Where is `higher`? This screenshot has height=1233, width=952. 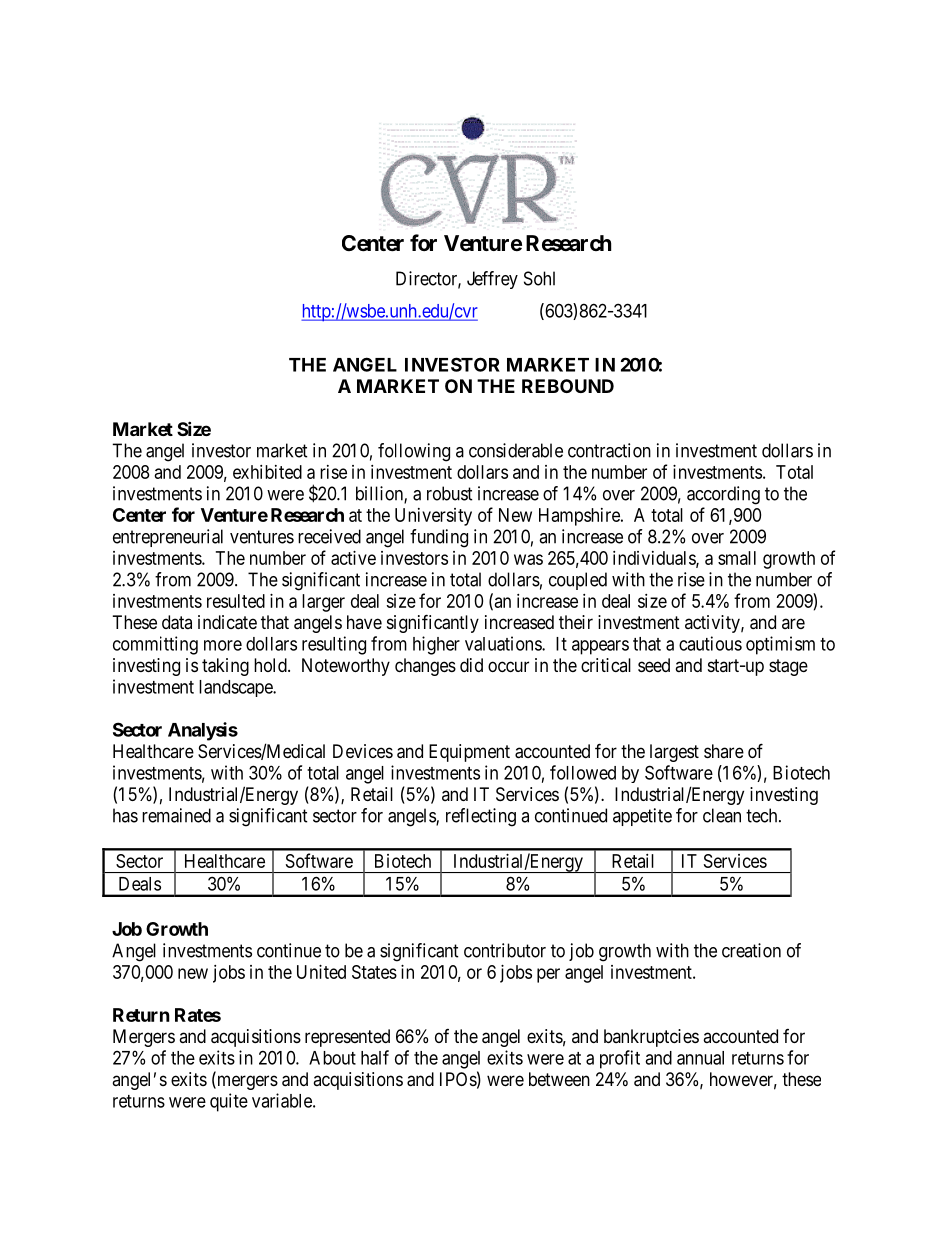 higher is located at coordinates (436, 645).
